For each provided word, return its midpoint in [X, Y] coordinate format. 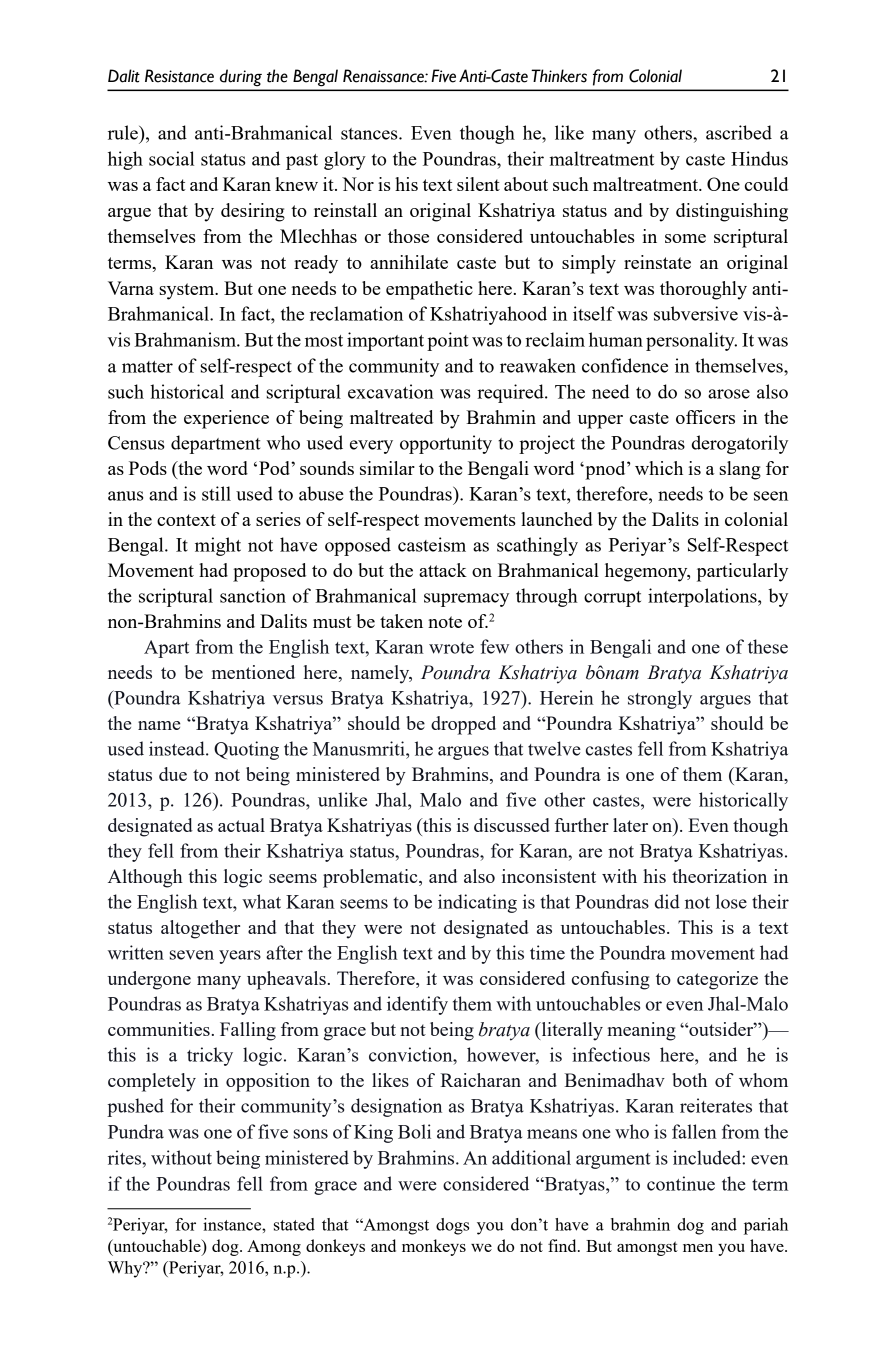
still [216, 493]
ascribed [739, 132]
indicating [477, 903]
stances [370, 134]
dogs [452, 1226]
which [659, 468]
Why [126, 1269]
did [667, 901]
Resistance [179, 76]
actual [241, 825]
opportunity [446, 444]
